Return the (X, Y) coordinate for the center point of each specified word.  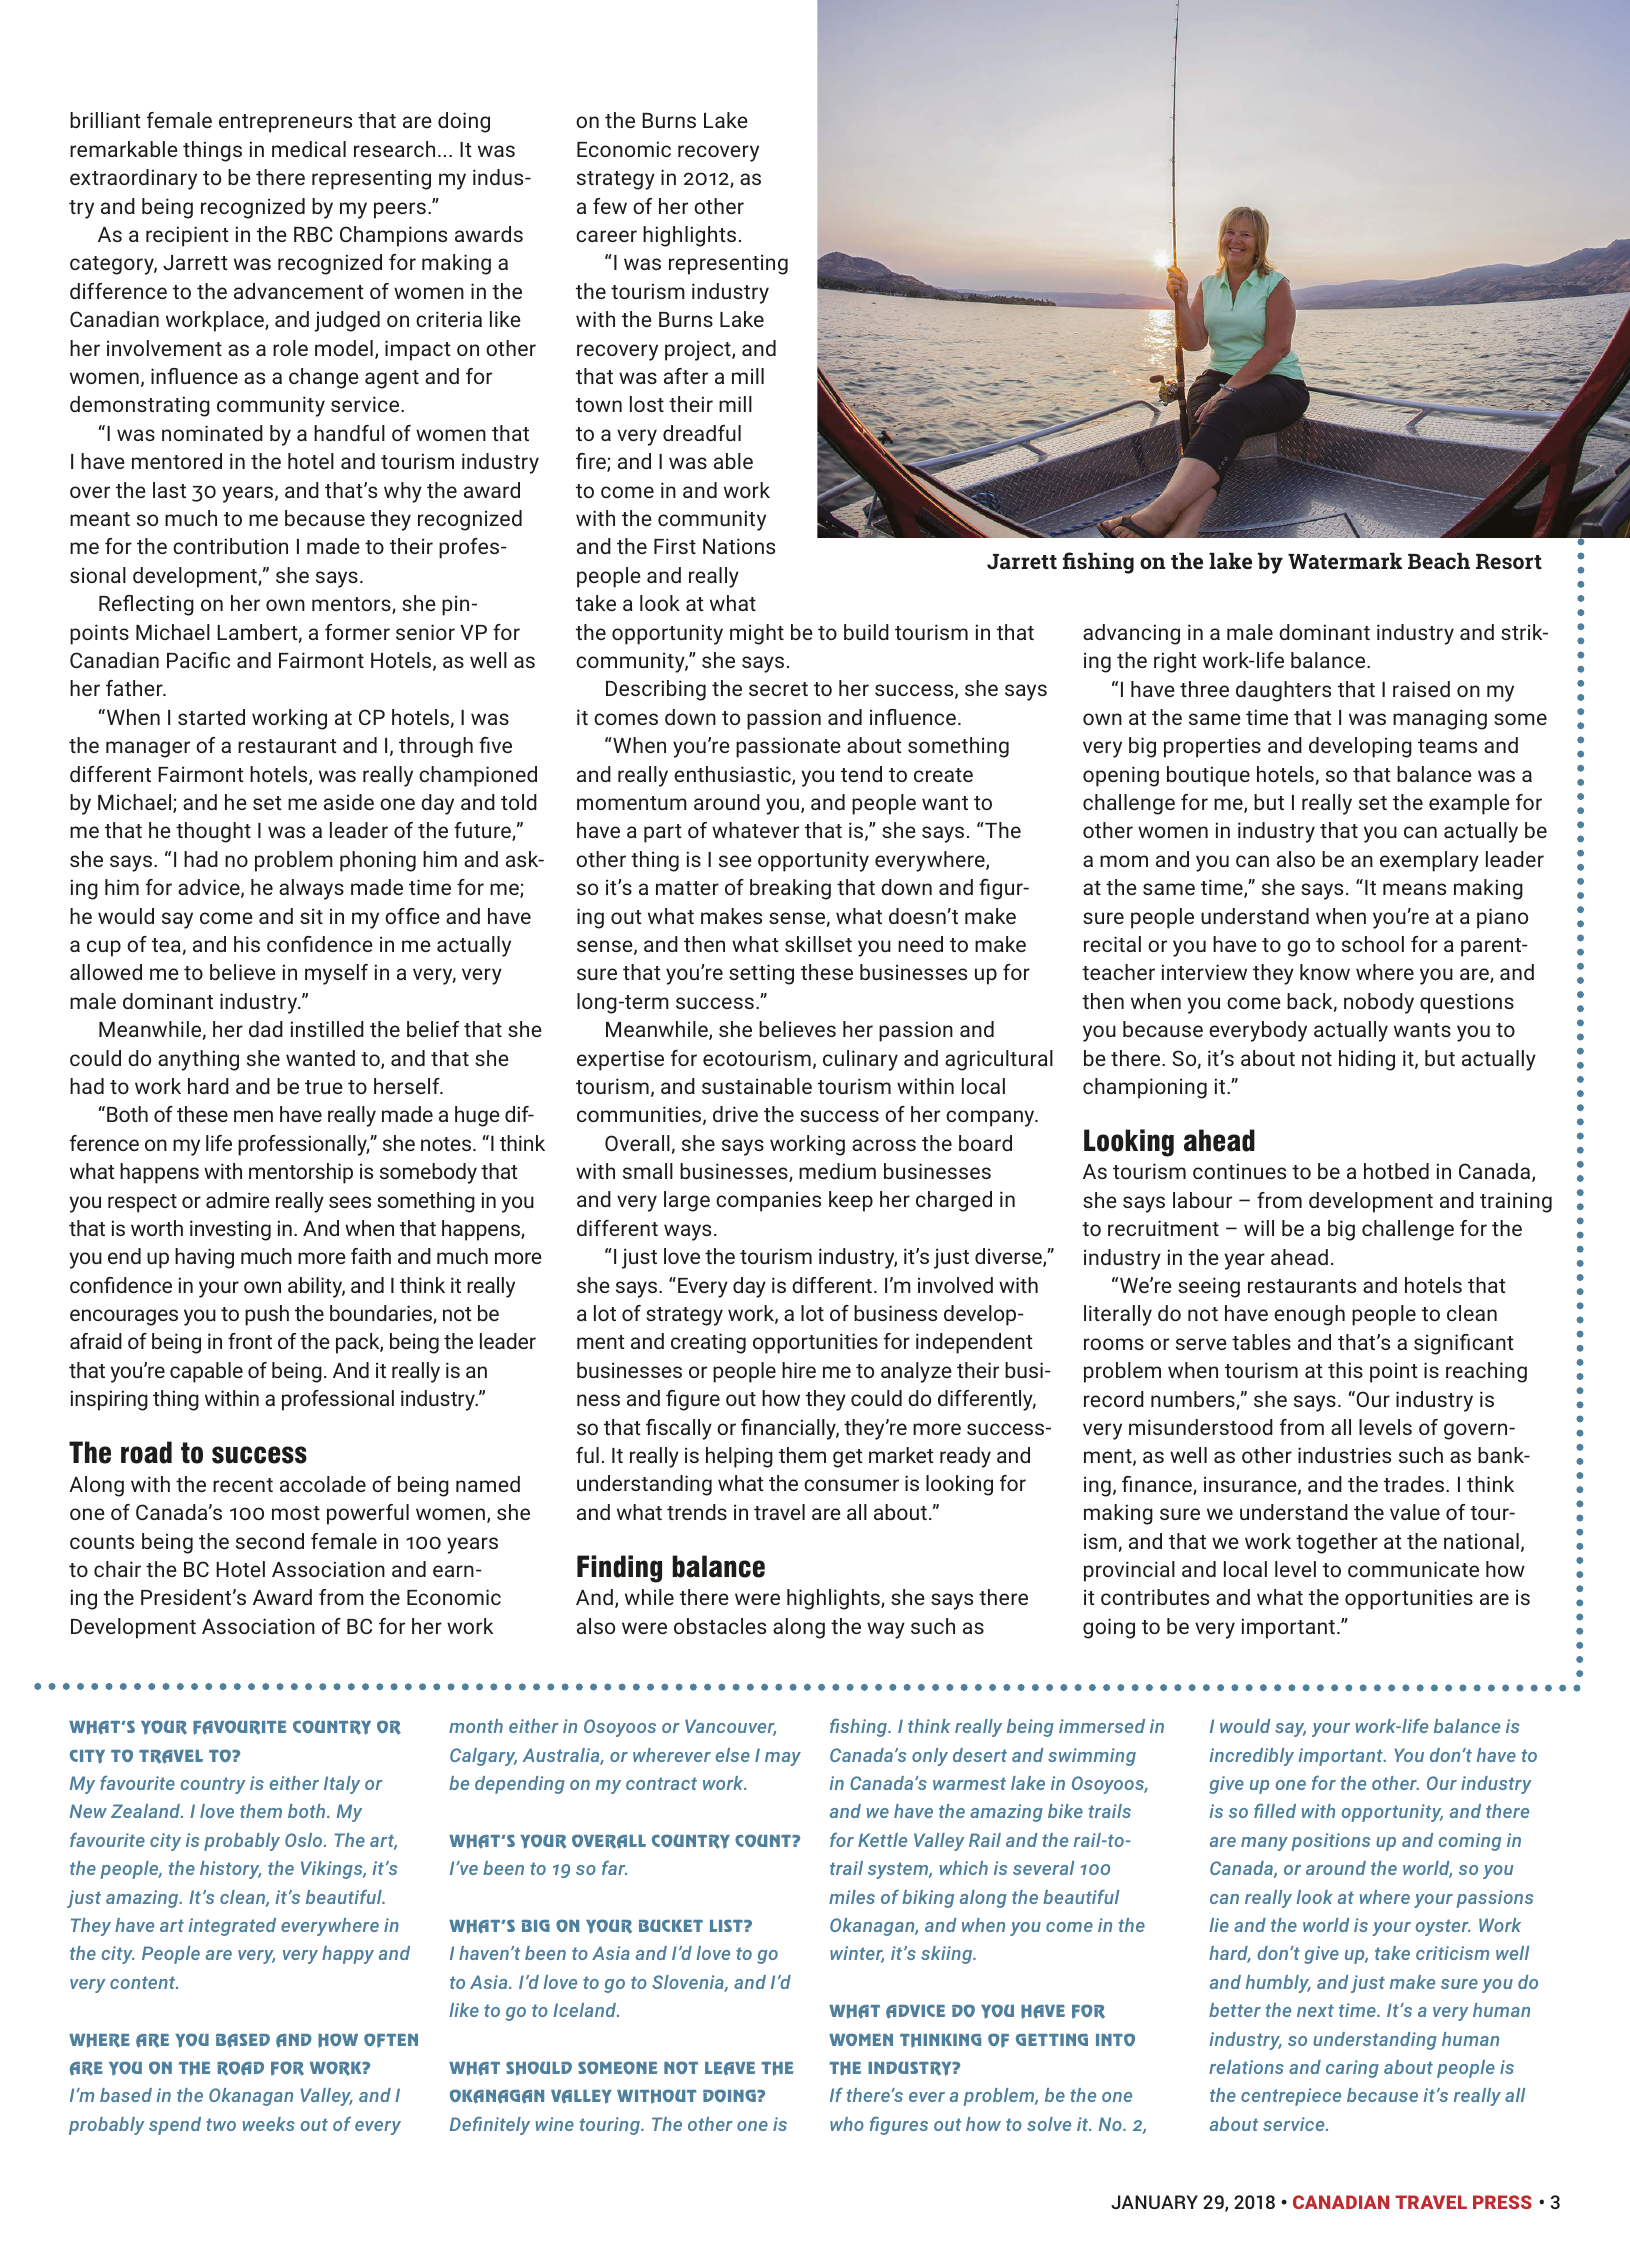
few (610, 206)
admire (238, 1200)
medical (309, 149)
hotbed (1396, 1171)
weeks (269, 2124)
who (847, 2124)
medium (837, 1171)
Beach (1439, 560)
